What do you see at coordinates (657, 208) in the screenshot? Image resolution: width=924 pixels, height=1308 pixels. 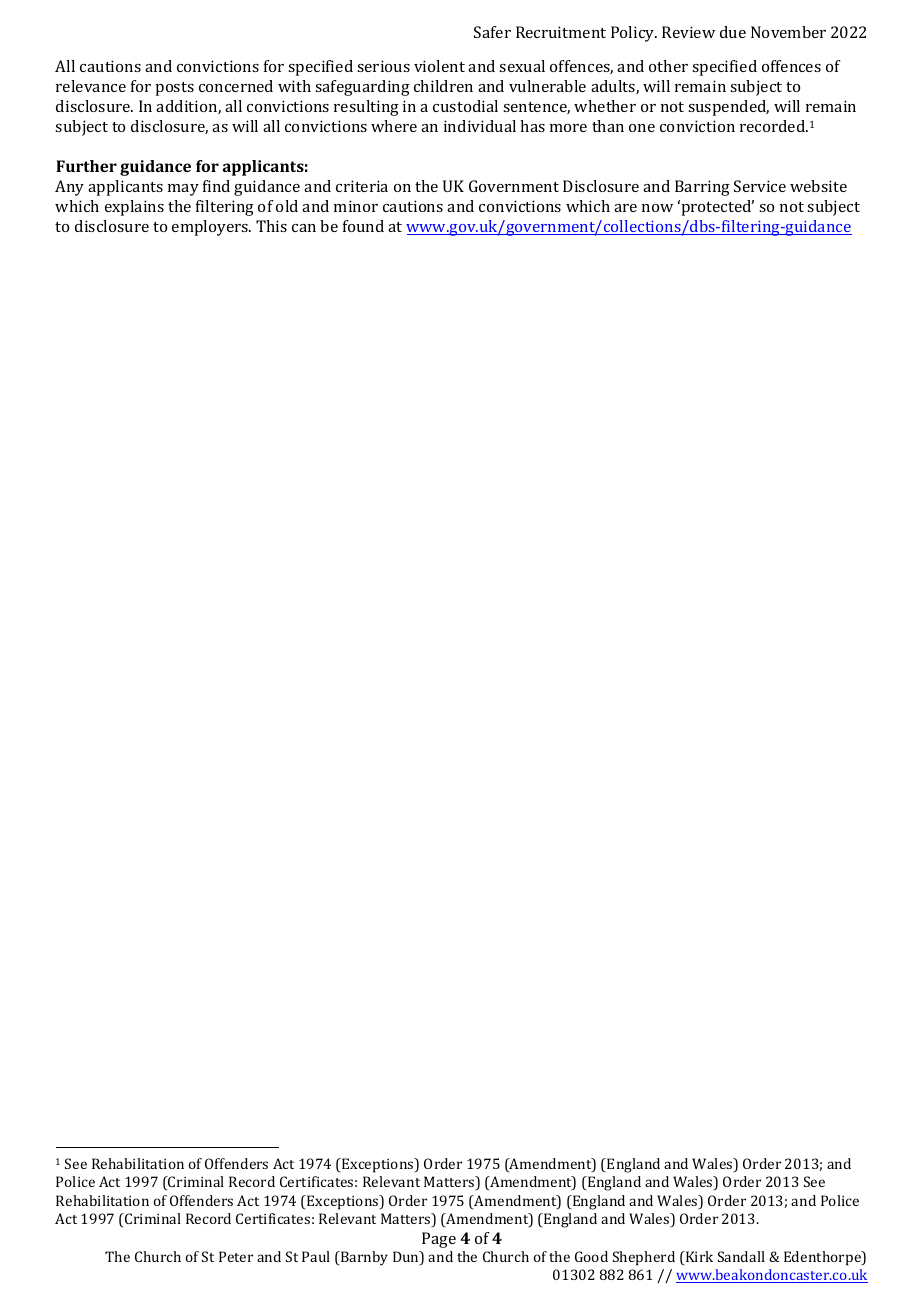 I see `now` at bounding box center [657, 208].
